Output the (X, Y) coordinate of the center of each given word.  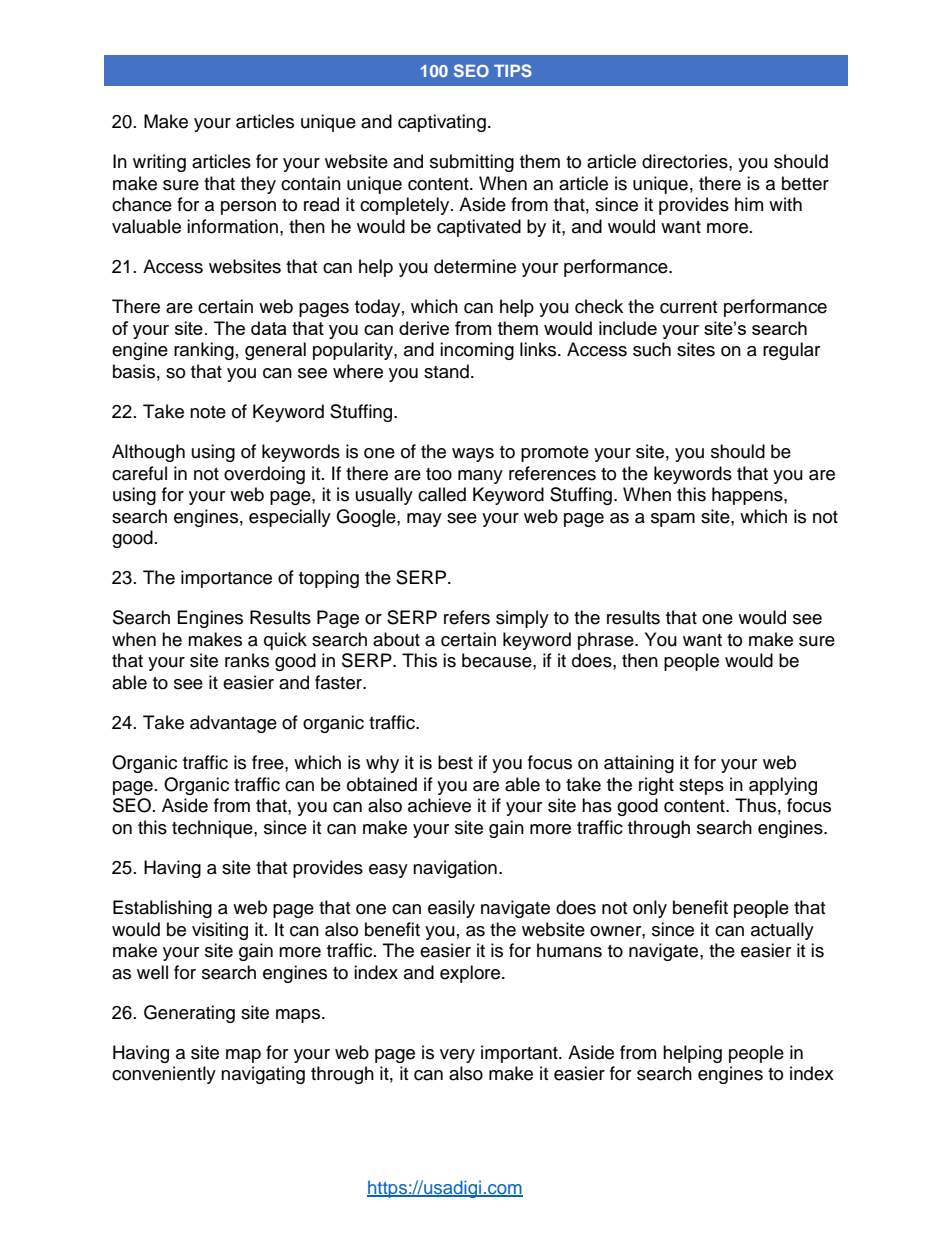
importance (226, 579)
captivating (442, 123)
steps (701, 787)
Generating (189, 1014)
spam (673, 520)
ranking (204, 351)
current (688, 307)
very (457, 1056)
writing (159, 163)
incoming (477, 351)
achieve (439, 805)
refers (467, 617)
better (805, 183)
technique (213, 829)
